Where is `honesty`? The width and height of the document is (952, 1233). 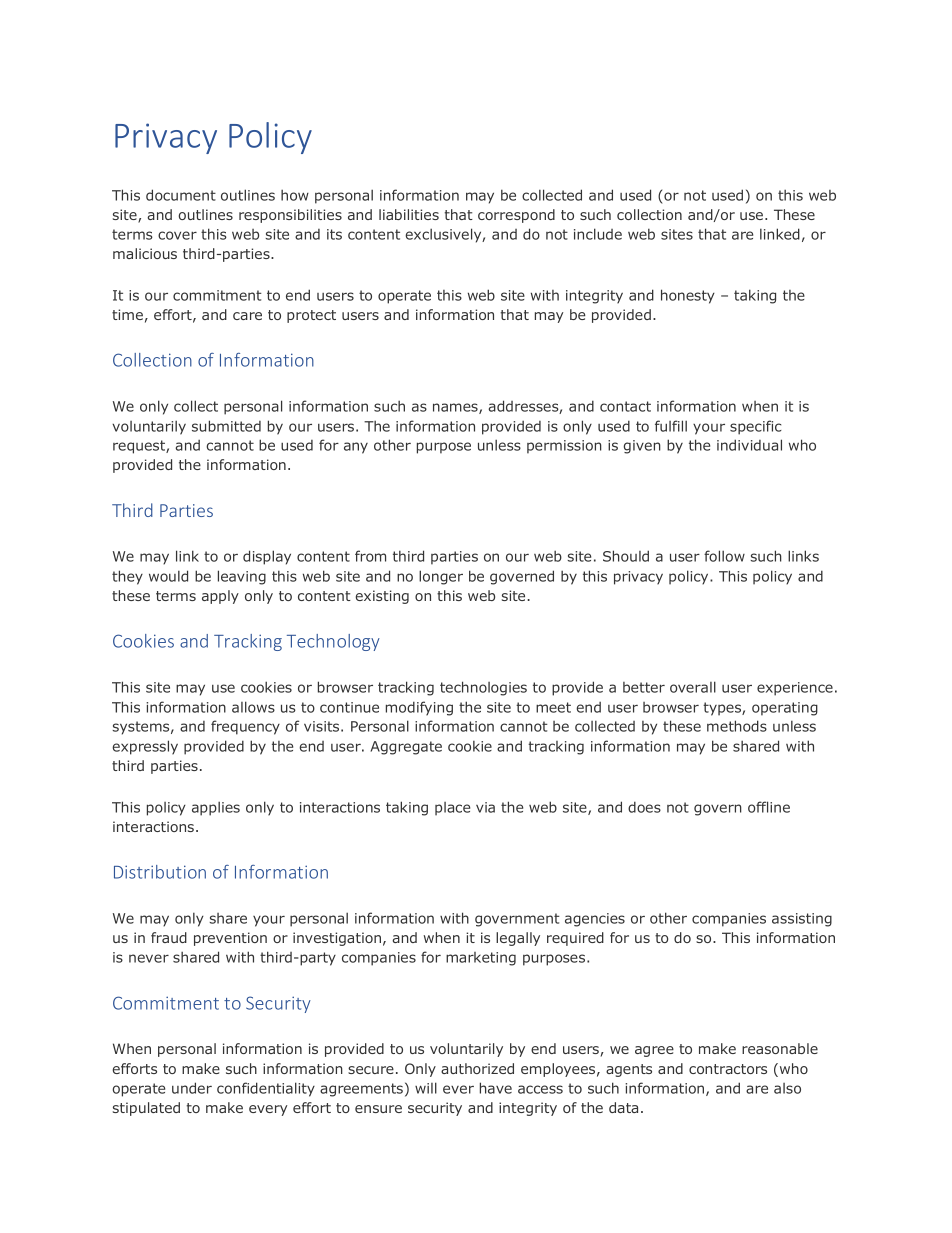
honesty is located at coordinates (688, 296).
